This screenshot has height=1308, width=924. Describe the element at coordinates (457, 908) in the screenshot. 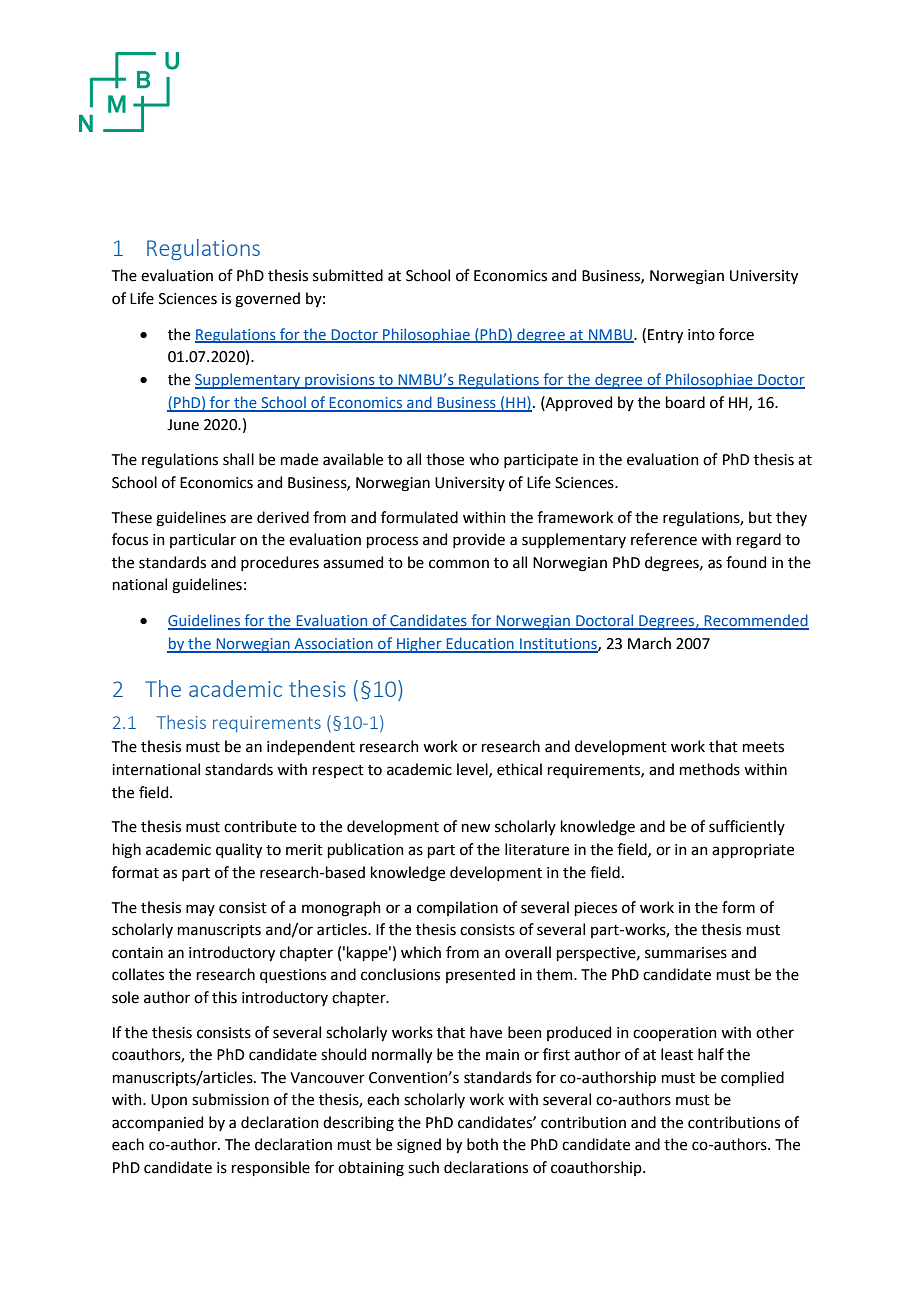

I see `compilation` at that location.
